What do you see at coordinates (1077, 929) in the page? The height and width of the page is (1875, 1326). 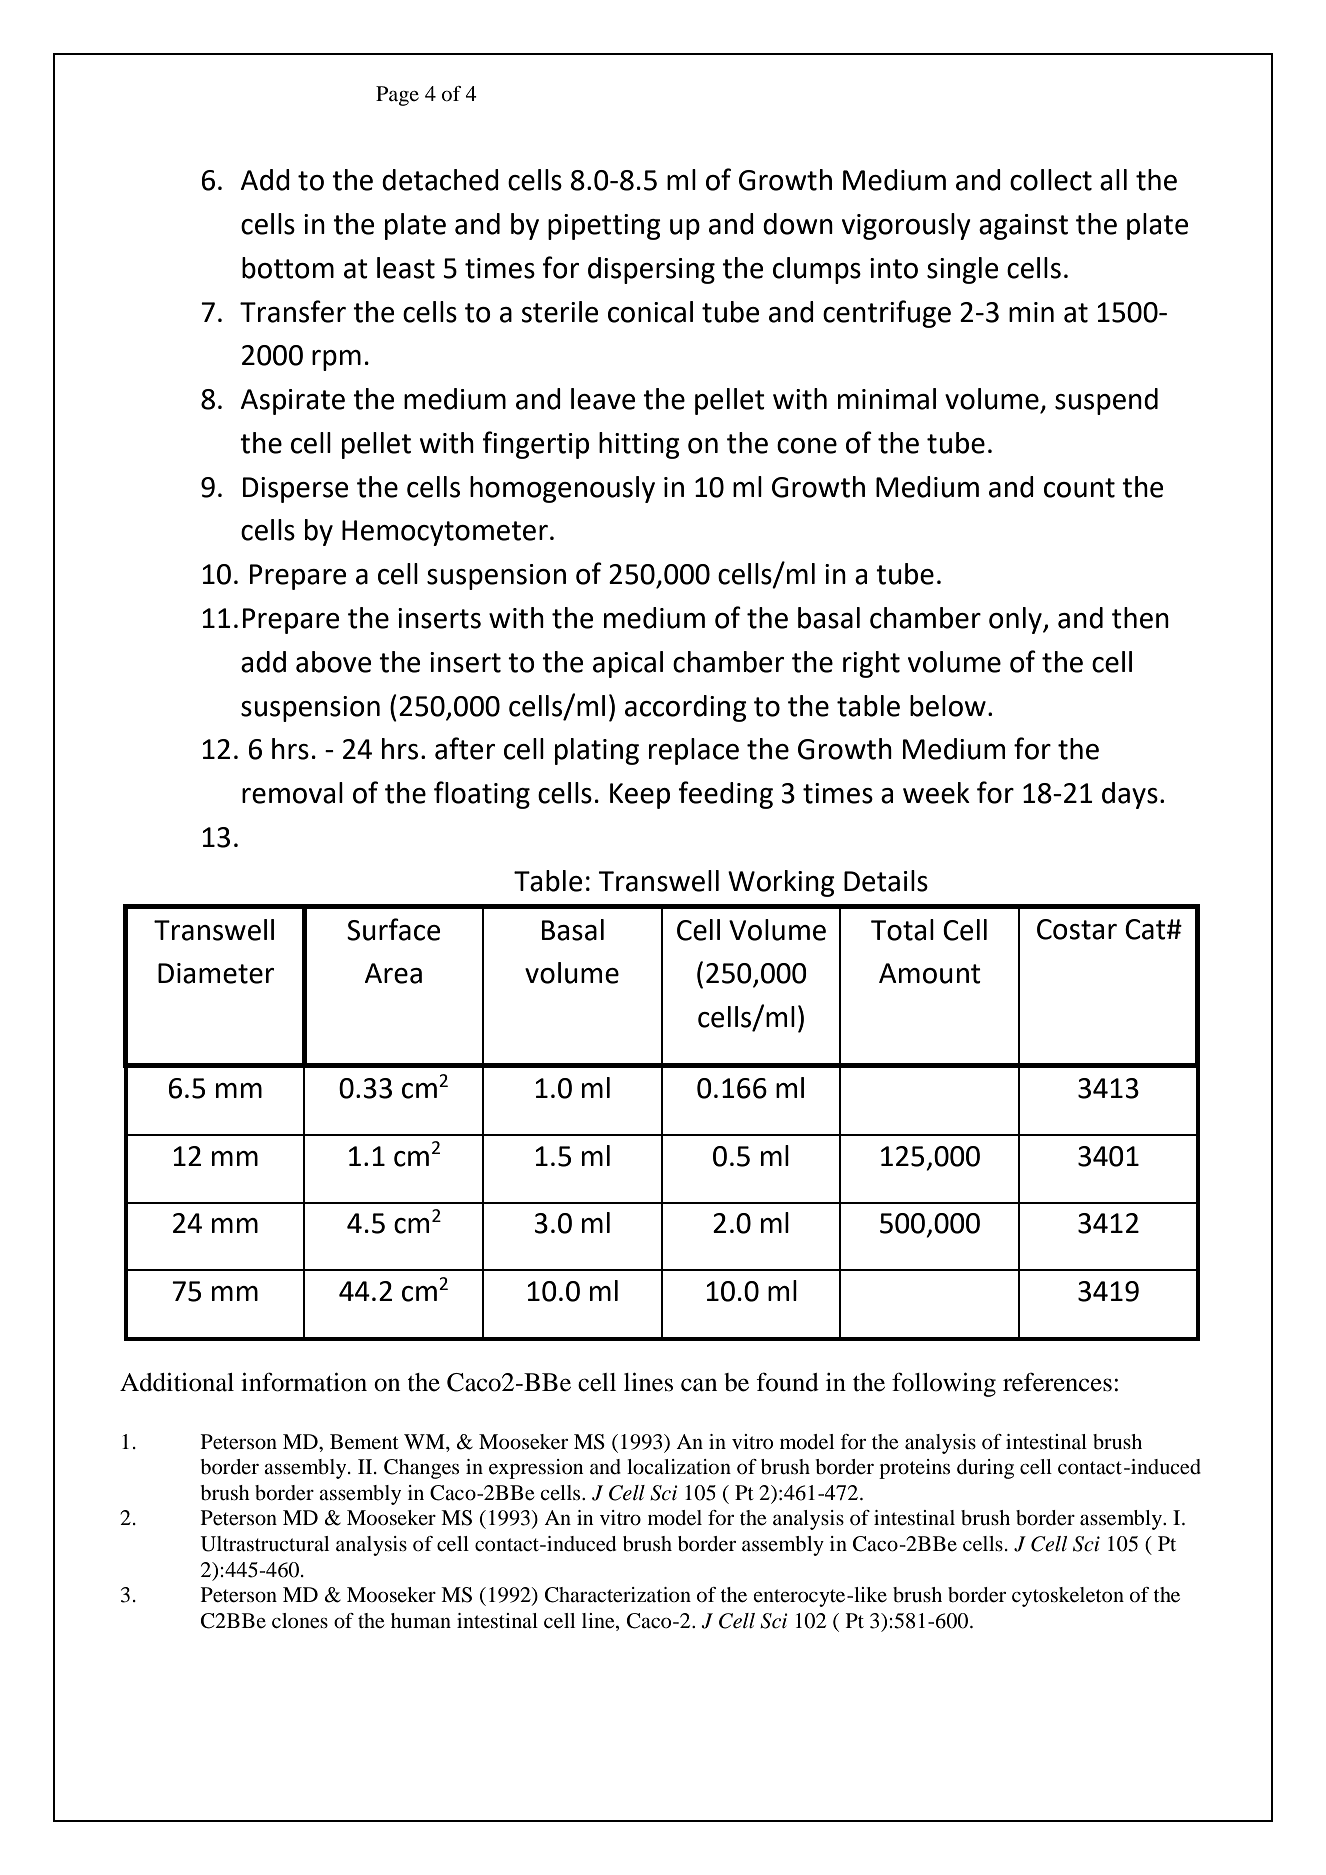 I see `Costar` at bounding box center [1077, 929].
